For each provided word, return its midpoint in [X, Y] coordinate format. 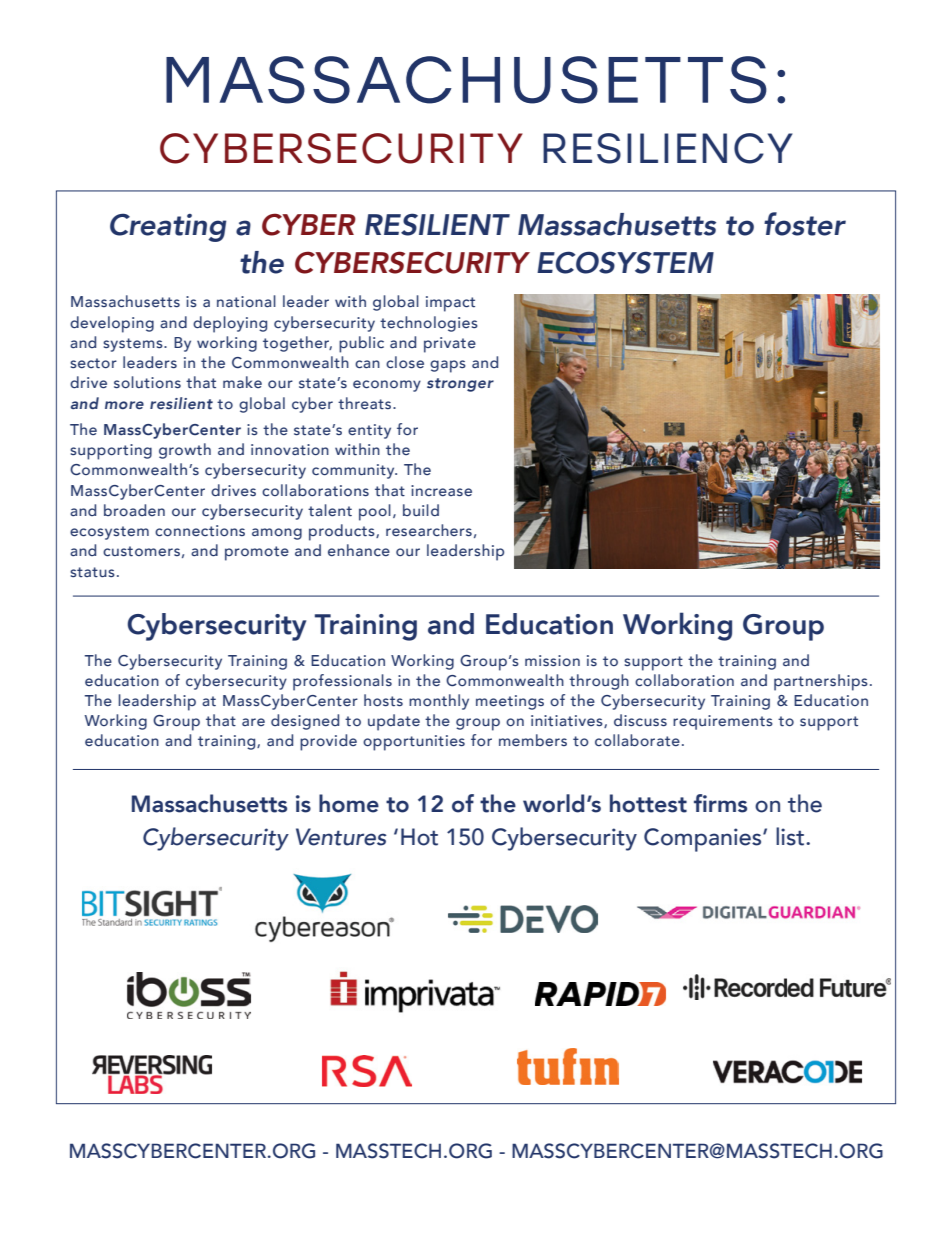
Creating [168, 227]
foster [805, 224]
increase [441, 490]
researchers [429, 530]
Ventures [341, 837]
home [349, 803]
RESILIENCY [668, 148]
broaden [134, 510]
